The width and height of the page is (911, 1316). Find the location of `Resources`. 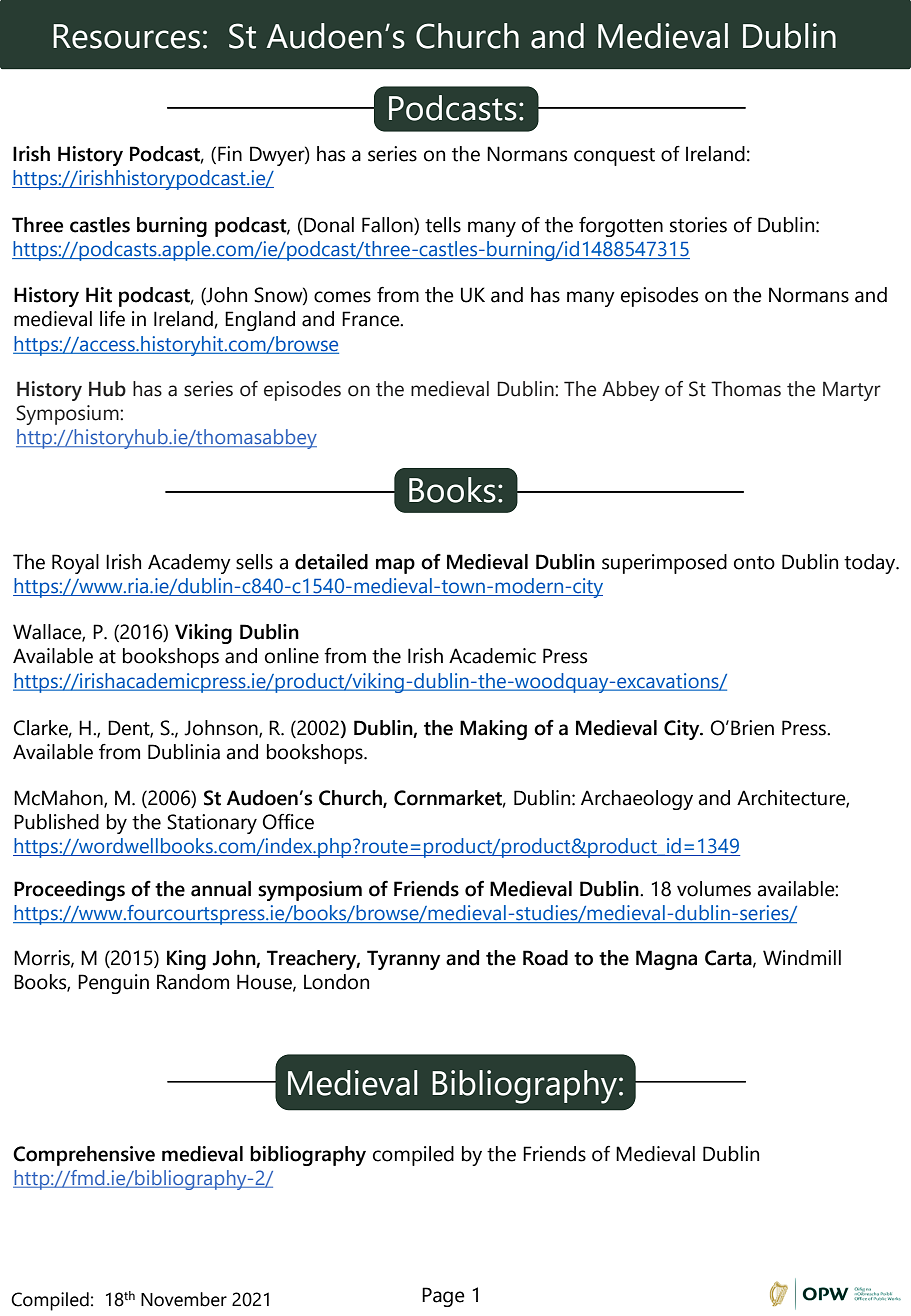

Resources is located at coordinates (126, 36).
